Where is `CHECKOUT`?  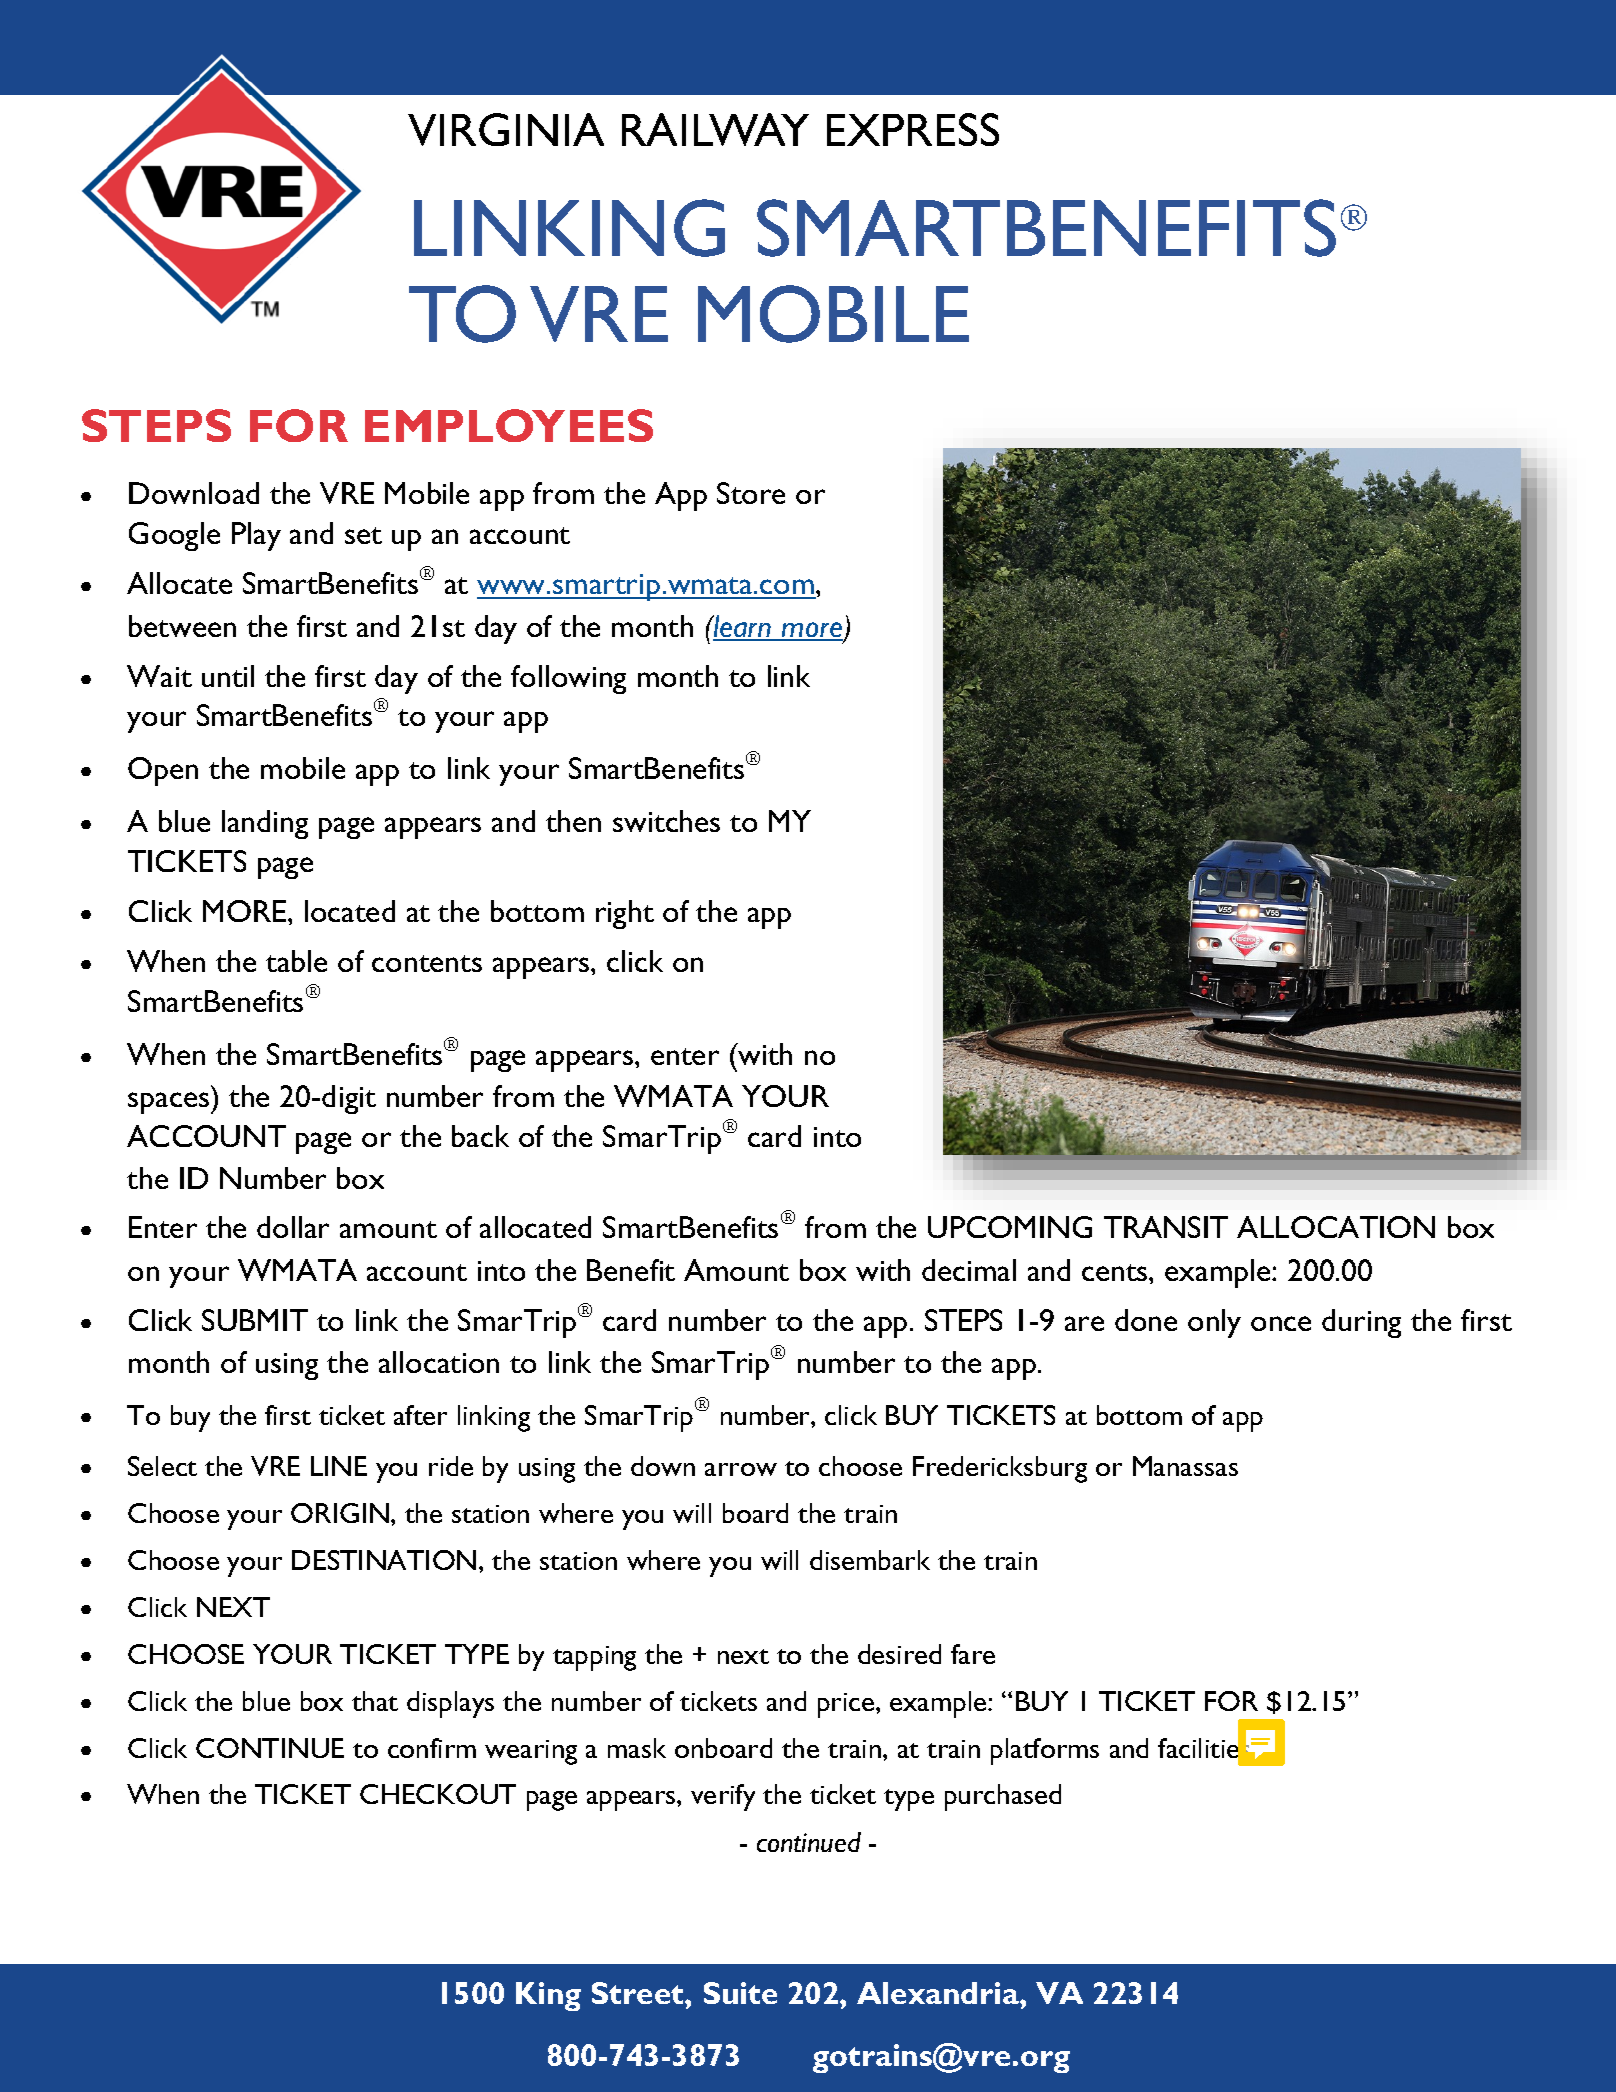 CHECKOUT is located at coordinates (438, 1794).
